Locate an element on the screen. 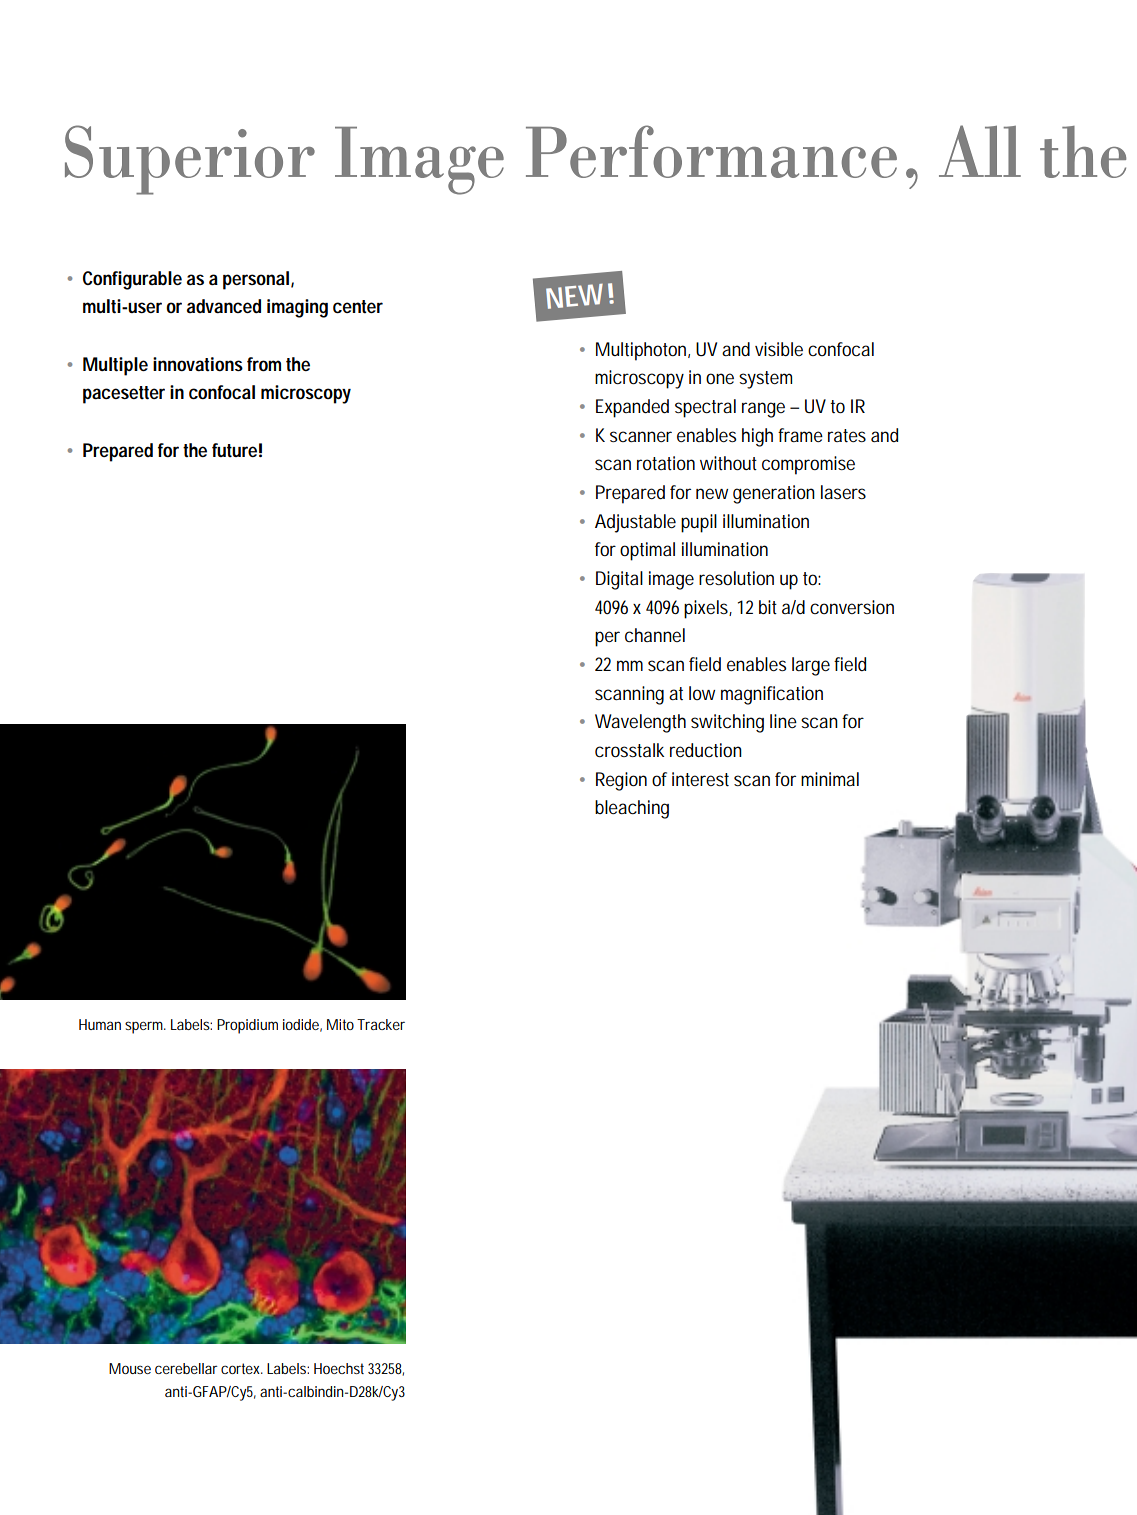  Tracker is located at coordinates (381, 1024).
